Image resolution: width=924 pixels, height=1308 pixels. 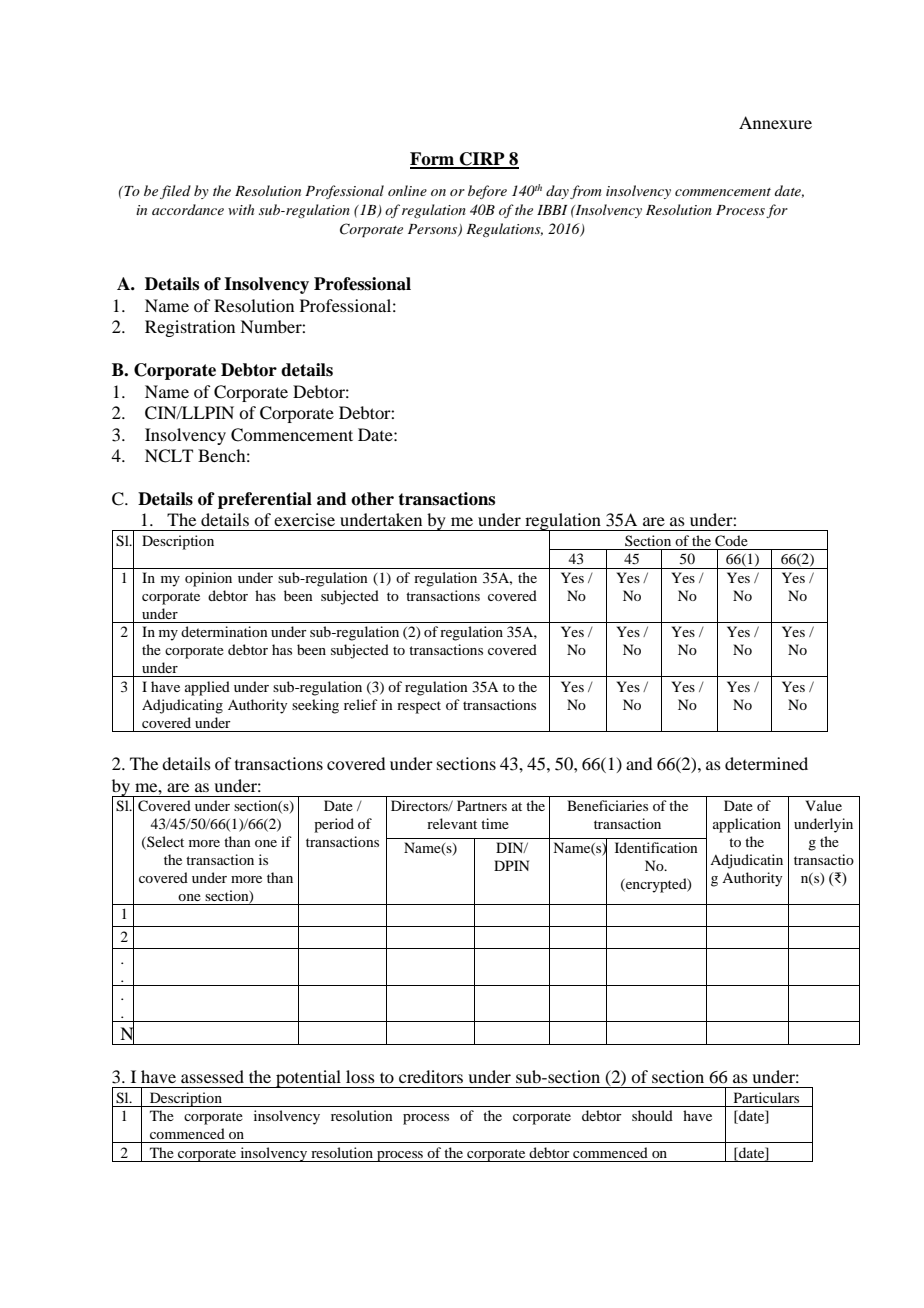 What do you see at coordinates (586, 192) in the screenshot?
I see `from` at bounding box center [586, 192].
